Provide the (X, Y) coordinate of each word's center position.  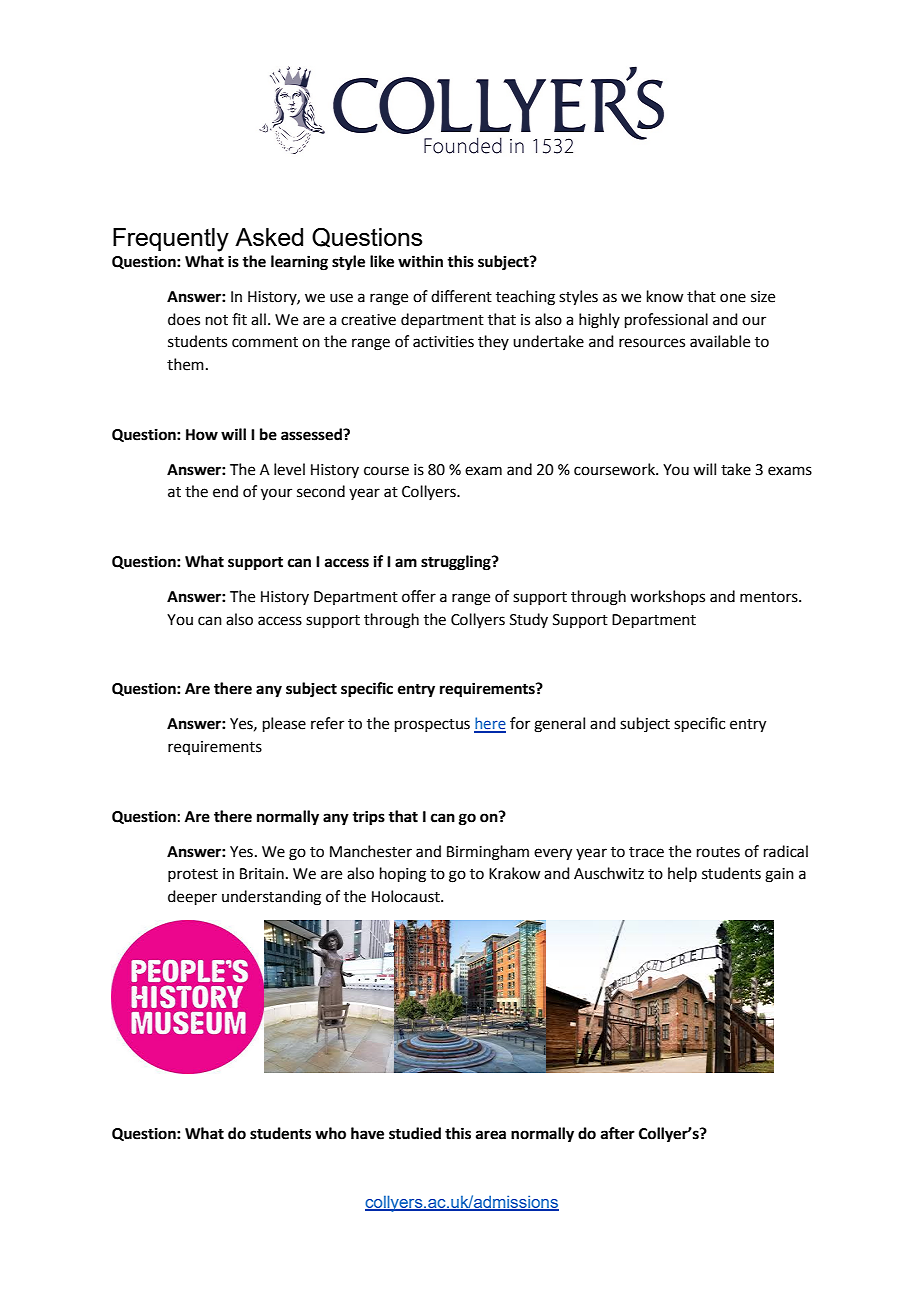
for (520, 723)
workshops (667, 597)
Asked (269, 237)
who (330, 1133)
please (284, 724)
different (461, 296)
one (733, 298)
